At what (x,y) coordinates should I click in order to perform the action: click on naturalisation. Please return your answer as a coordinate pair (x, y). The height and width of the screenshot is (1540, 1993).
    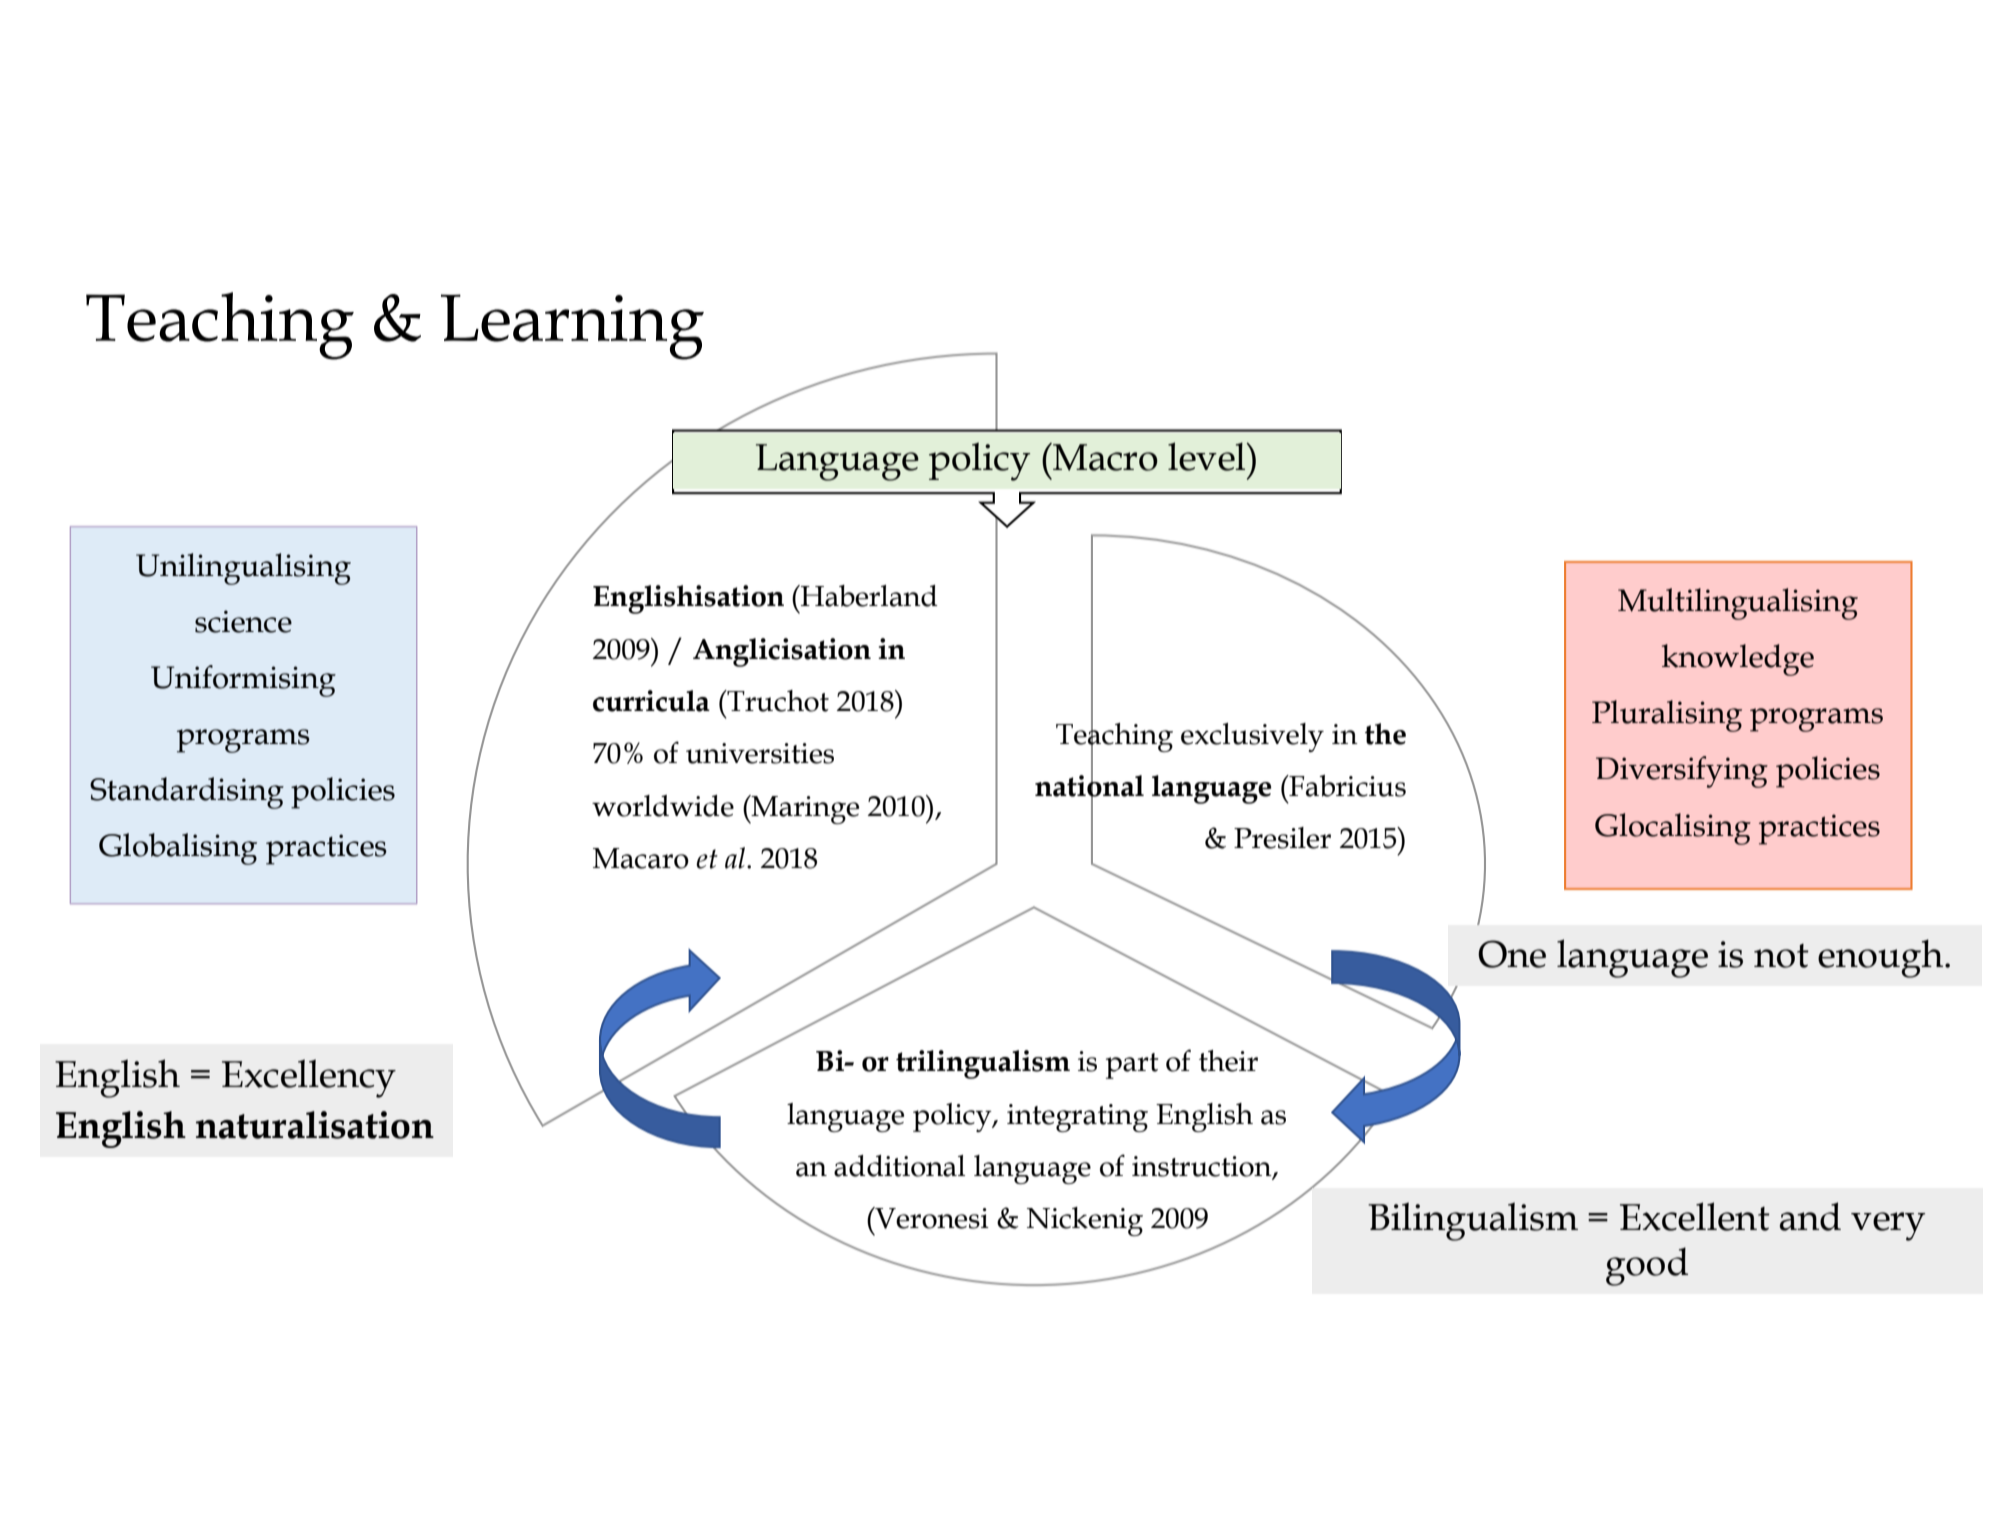
    Looking at the image, I should click on (315, 1125).
